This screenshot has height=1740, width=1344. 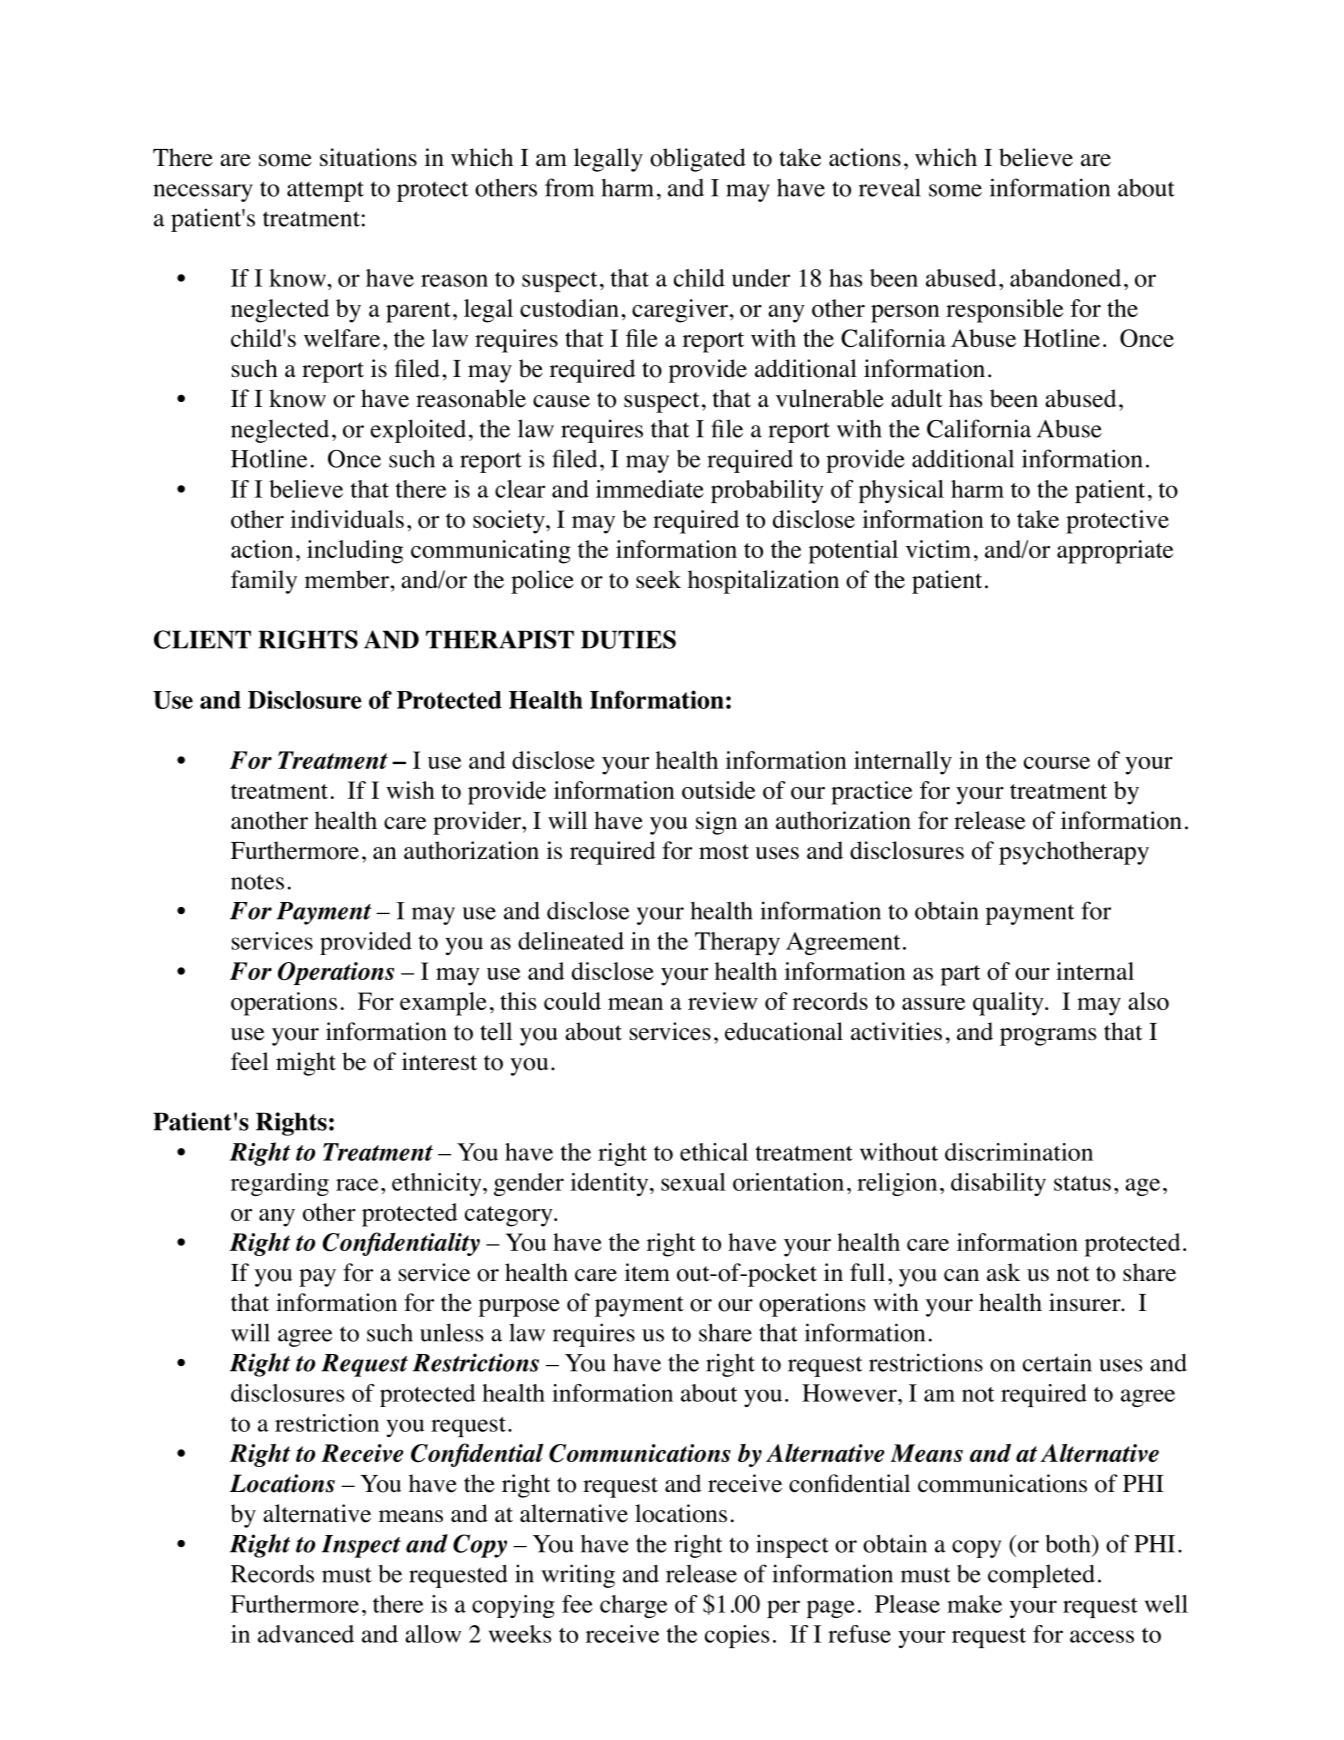 What do you see at coordinates (306, 1634) in the screenshot?
I see `advanced` at bounding box center [306, 1634].
